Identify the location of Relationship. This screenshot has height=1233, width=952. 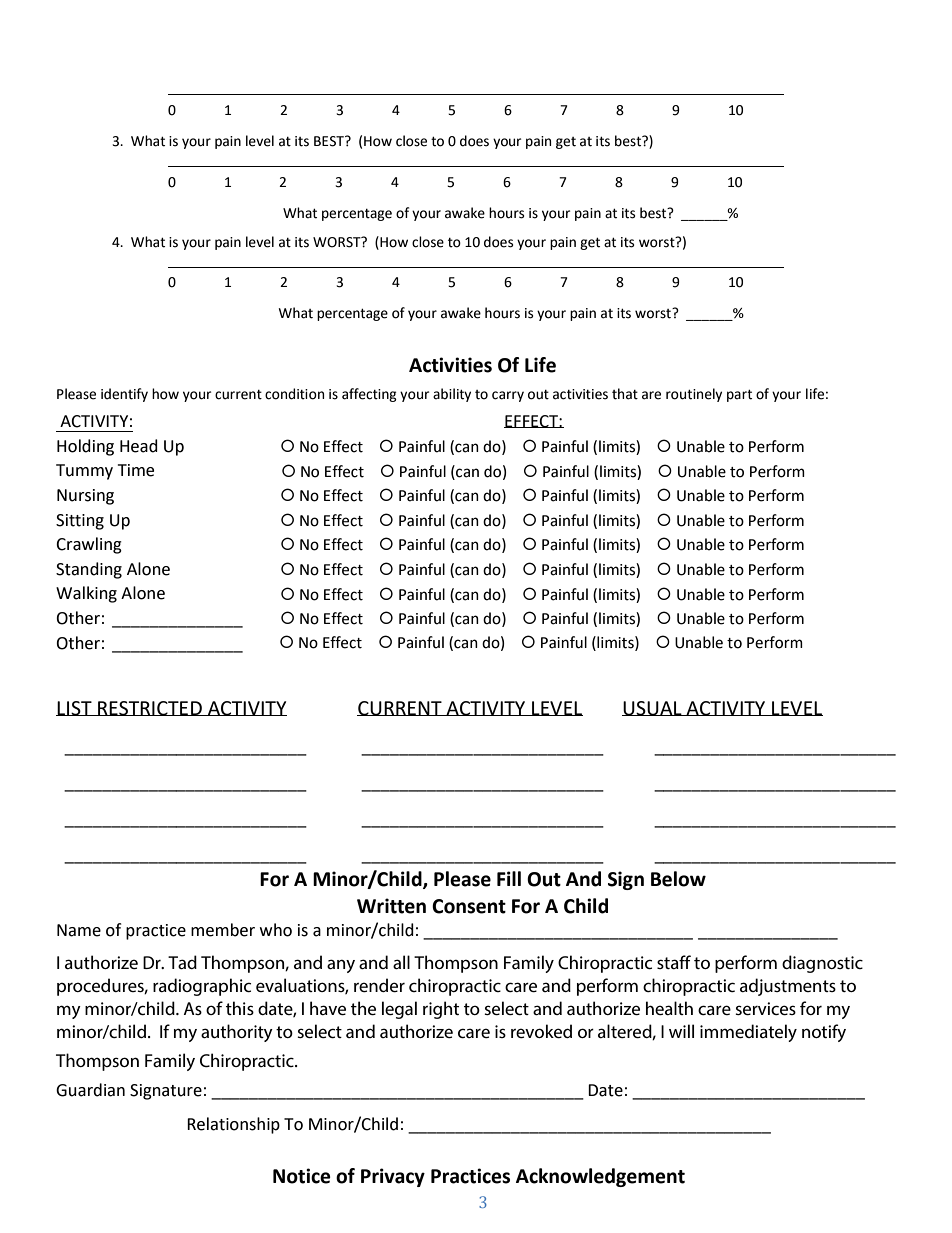
(233, 1125).
